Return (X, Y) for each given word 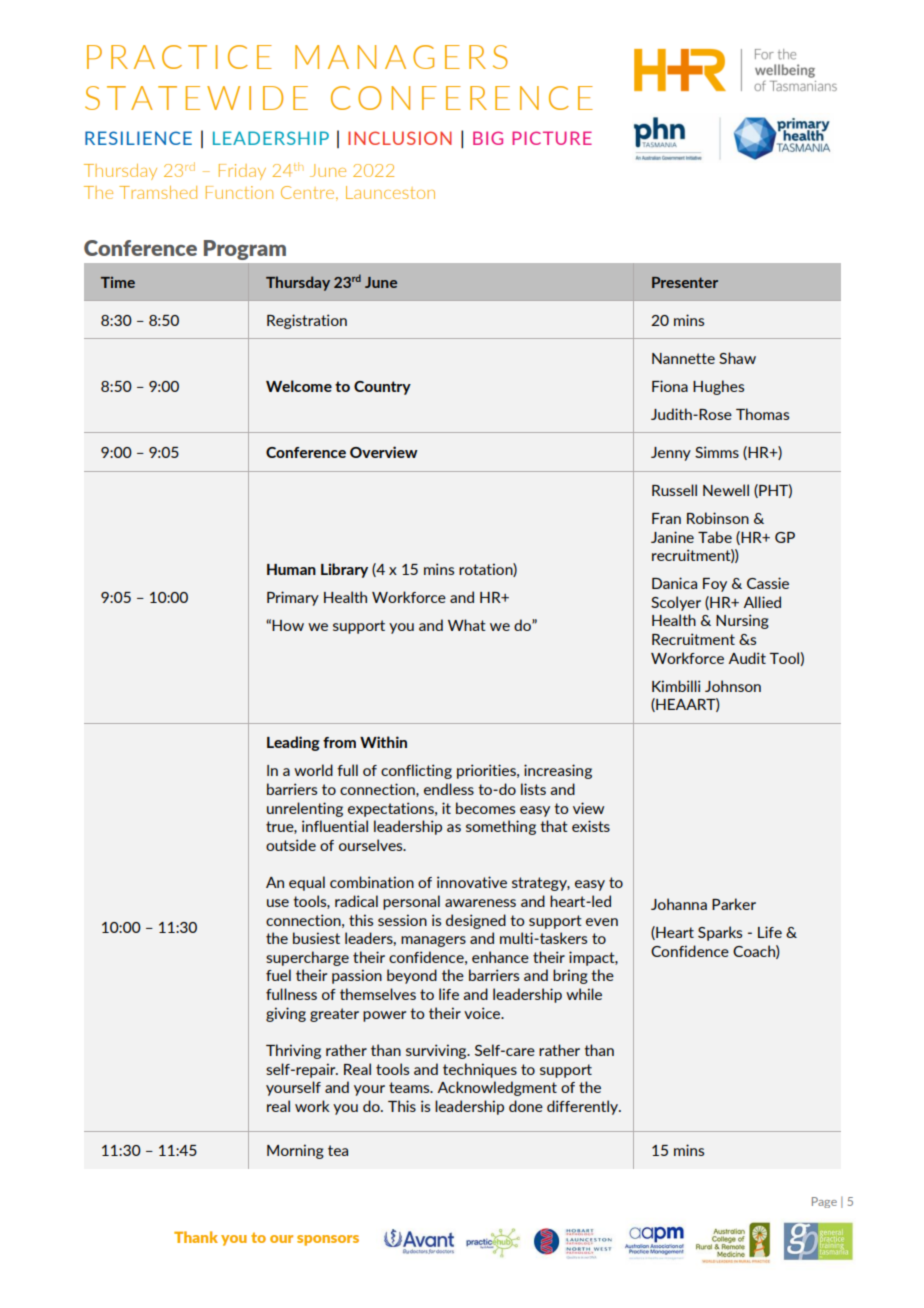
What (467, 625)
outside (291, 845)
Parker (734, 904)
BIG (488, 138)
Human (291, 569)
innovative (472, 882)
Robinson (718, 518)
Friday (242, 172)
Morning (295, 1151)
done (526, 1106)
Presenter (685, 282)
